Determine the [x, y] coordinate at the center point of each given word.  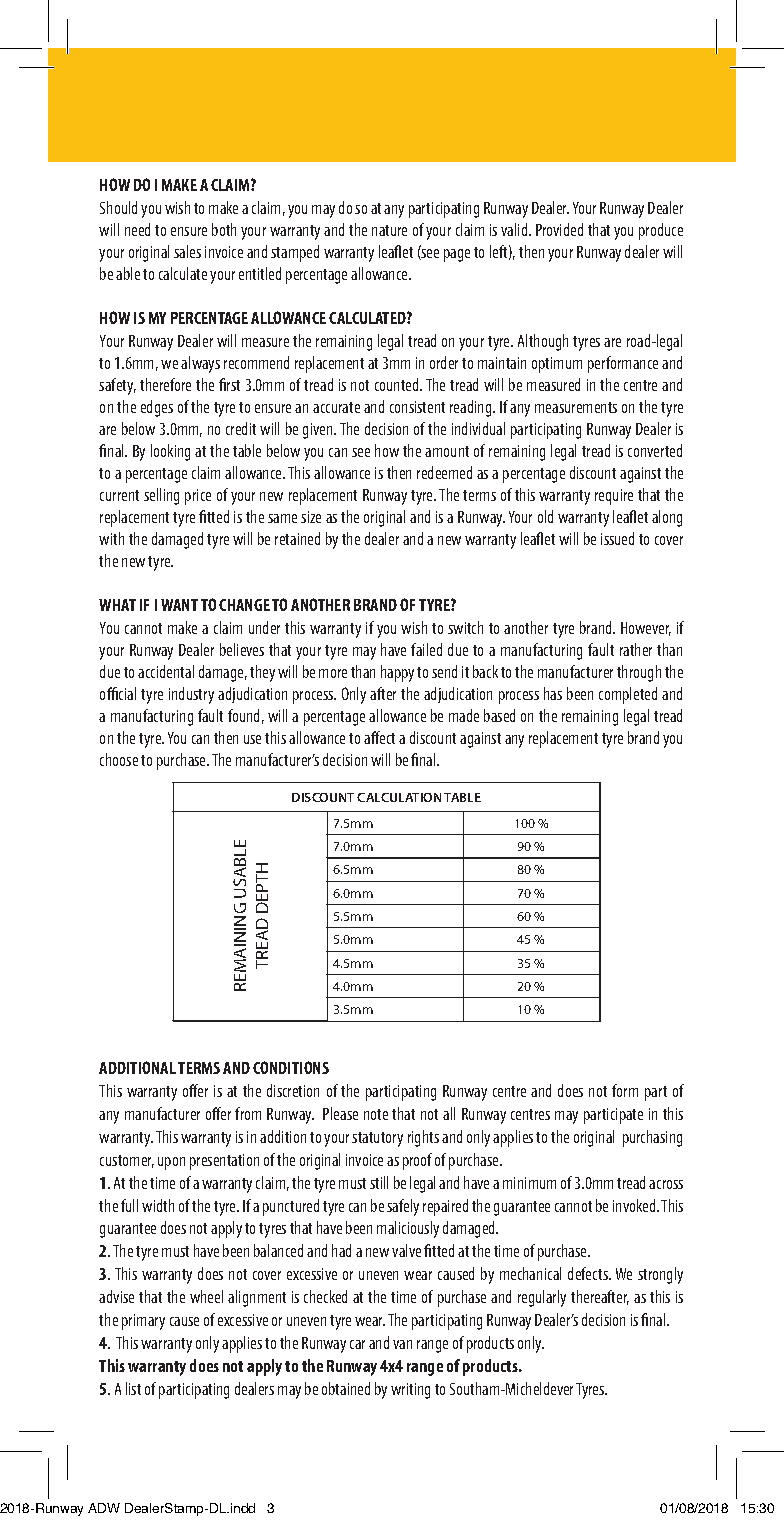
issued [617, 538]
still [379, 1182]
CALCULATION [399, 797]
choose [119, 759]
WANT [179, 605]
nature [389, 230]
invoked [635, 1205]
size [311, 517]
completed [628, 695]
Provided [559, 229]
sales [187, 251]
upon [171, 1163]
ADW [104, 1508]
